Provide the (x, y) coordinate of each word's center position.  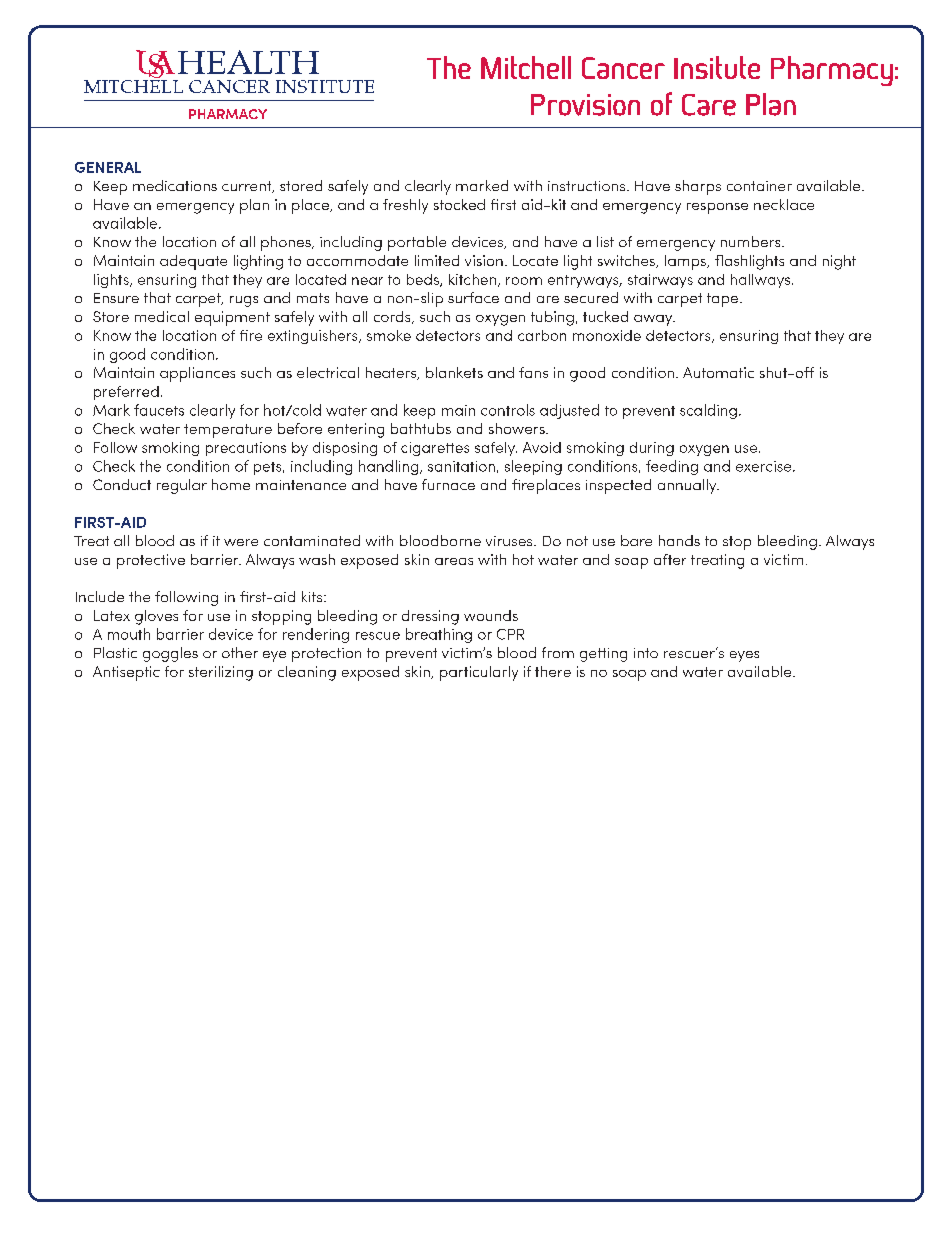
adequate (193, 262)
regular (182, 486)
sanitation (461, 466)
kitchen (472, 279)
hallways (762, 281)
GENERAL (108, 167)
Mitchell (526, 67)
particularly (479, 673)
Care (709, 105)
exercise (765, 466)
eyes (744, 656)
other (240, 652)
